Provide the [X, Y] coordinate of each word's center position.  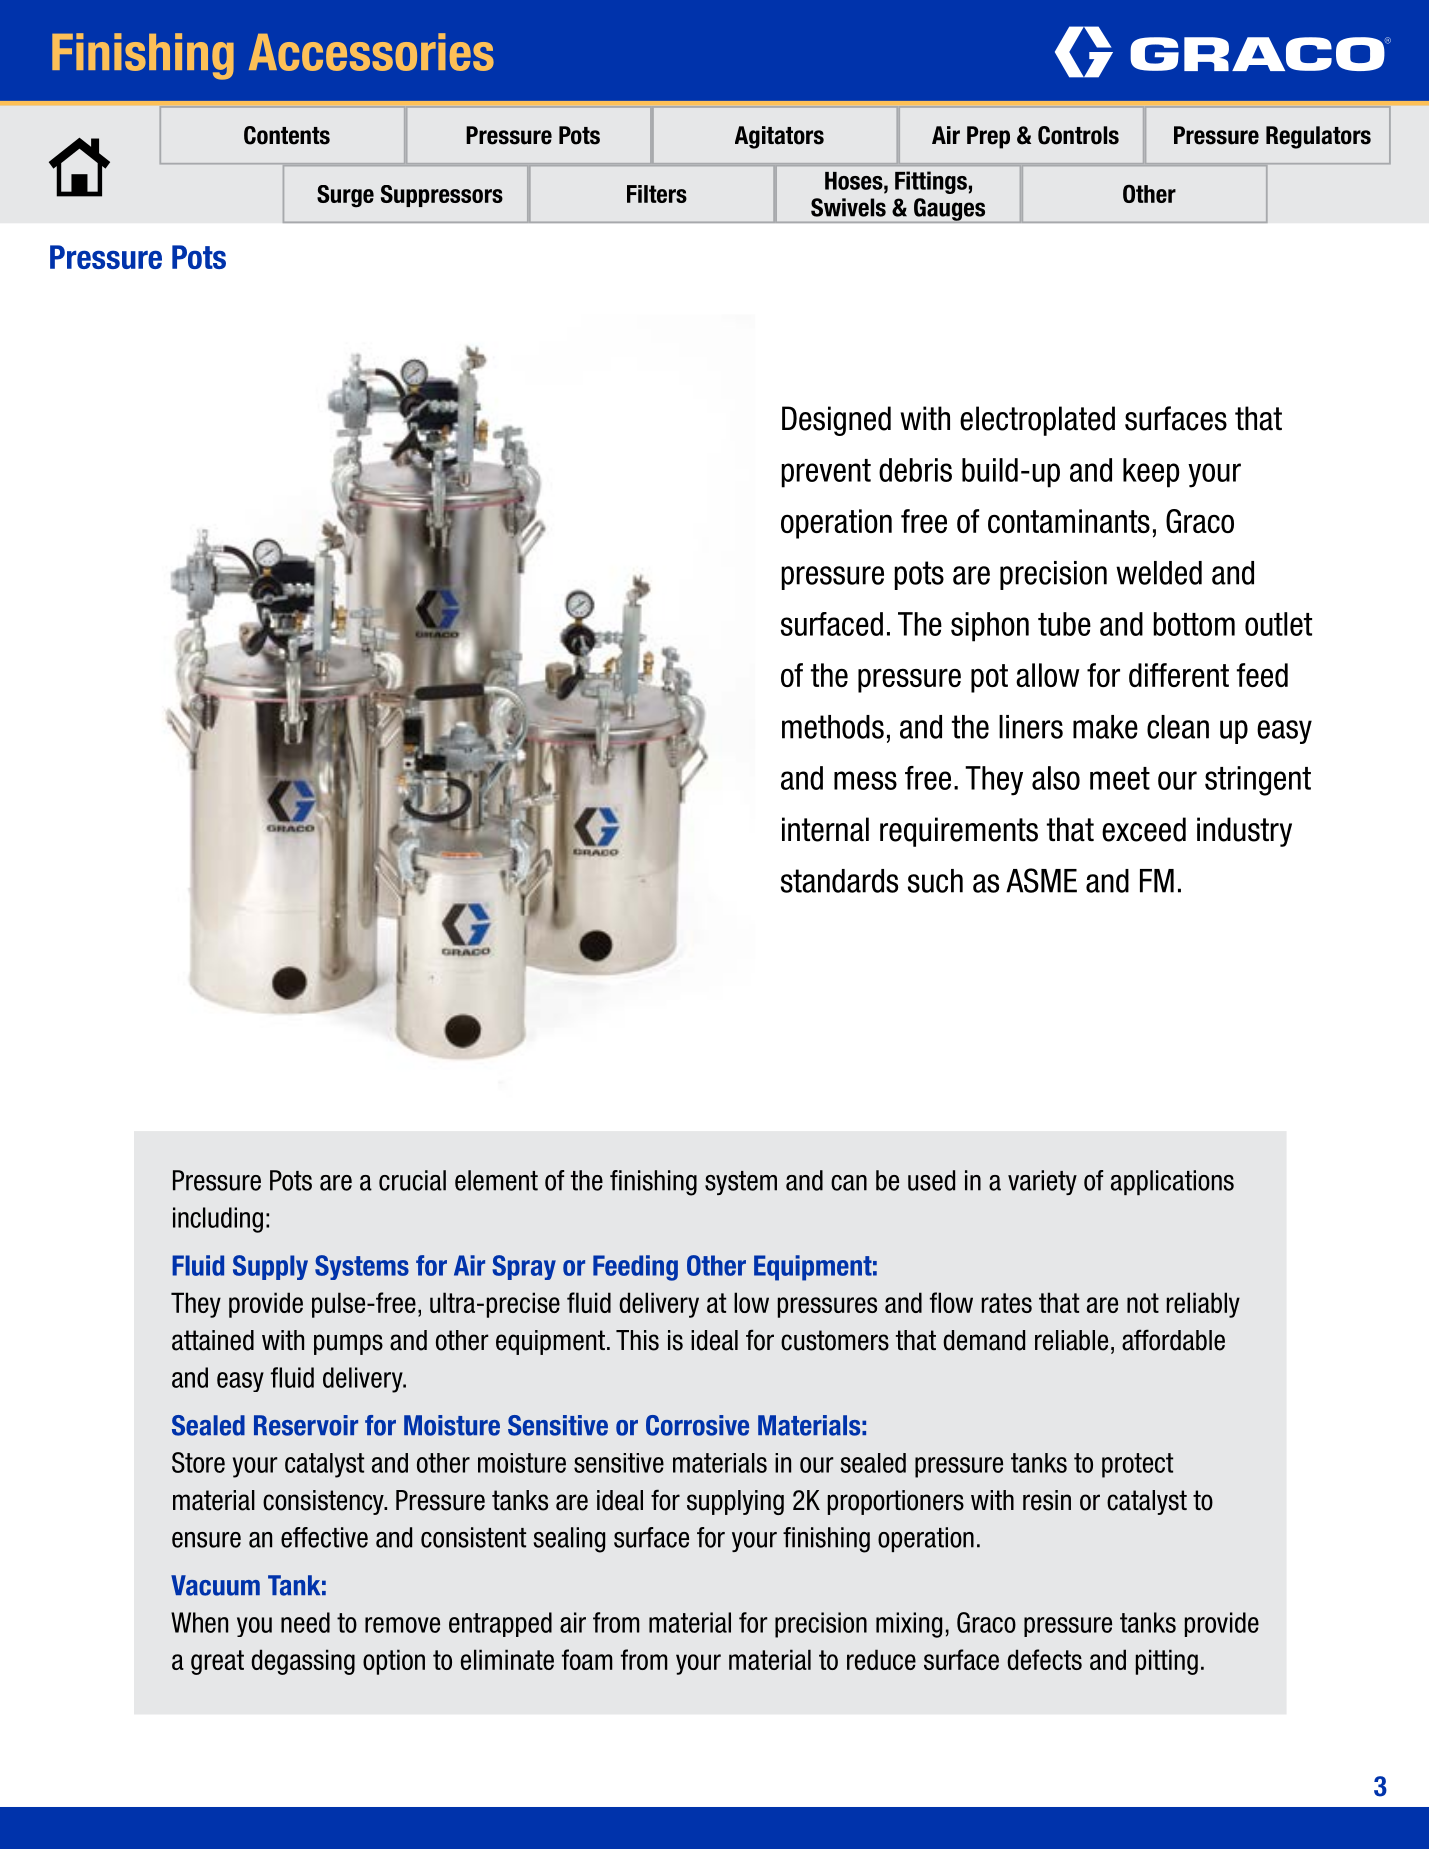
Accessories [371, 52]
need [305, 1622]
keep [1151, 473]
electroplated [1037, 421]
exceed [1144, 829]
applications [1172, 1182]
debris [915, 470]
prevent [826, 473]
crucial [412, 1180]
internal [825, 829]
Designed [836, 421]
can [849, 1183]
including [218, 1220]
